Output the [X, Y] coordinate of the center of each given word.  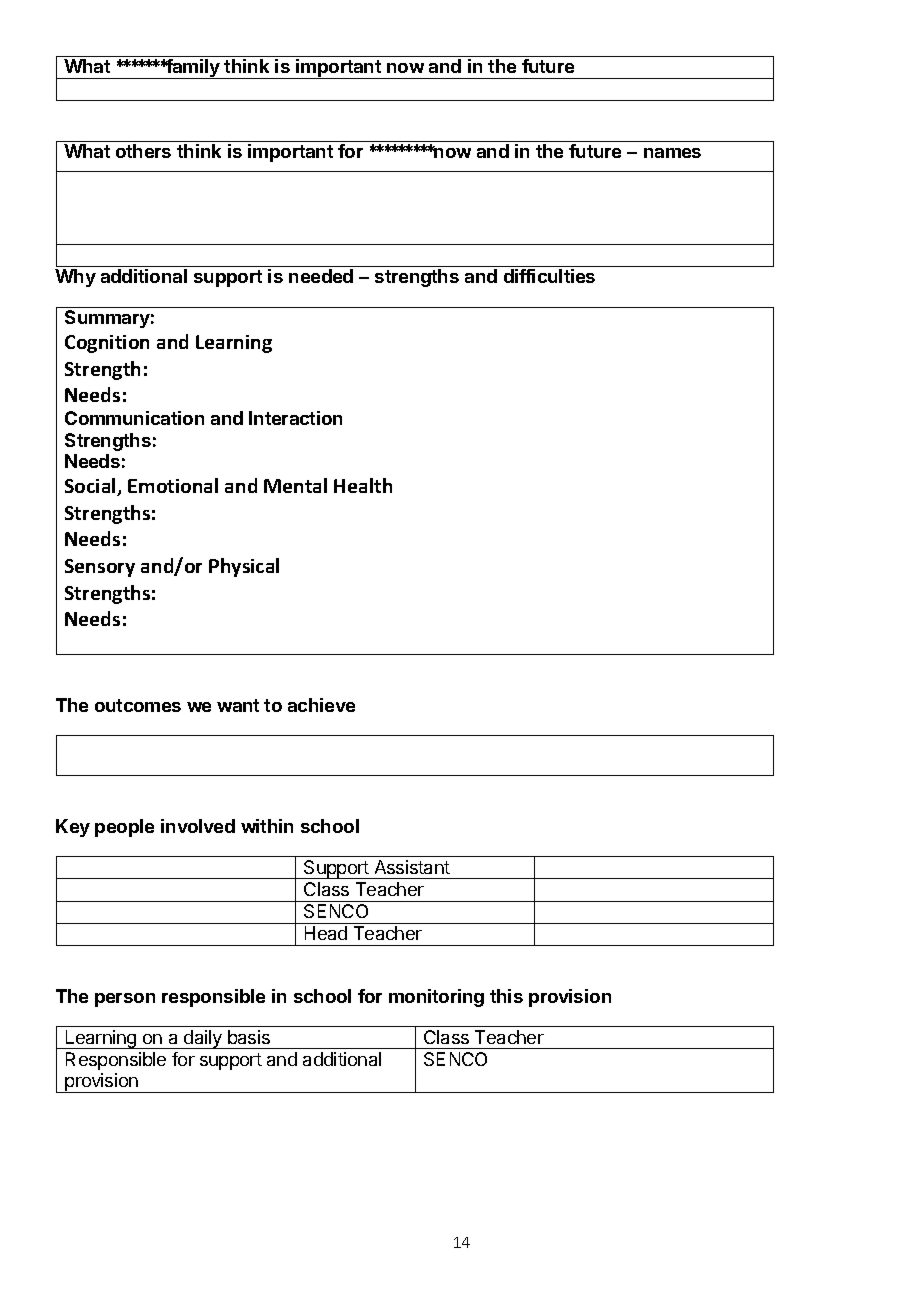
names [672, 153]
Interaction [295, 418]
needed [321, 276]
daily [203, 1039]
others [143, 151]
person [125, 1000]
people [124, 828]
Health [363, 485]
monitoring [436, 998]
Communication [134, 418]
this [506, 996]
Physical [244, 567]
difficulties [549, 276]
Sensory [100, 568]
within [267, 826]
